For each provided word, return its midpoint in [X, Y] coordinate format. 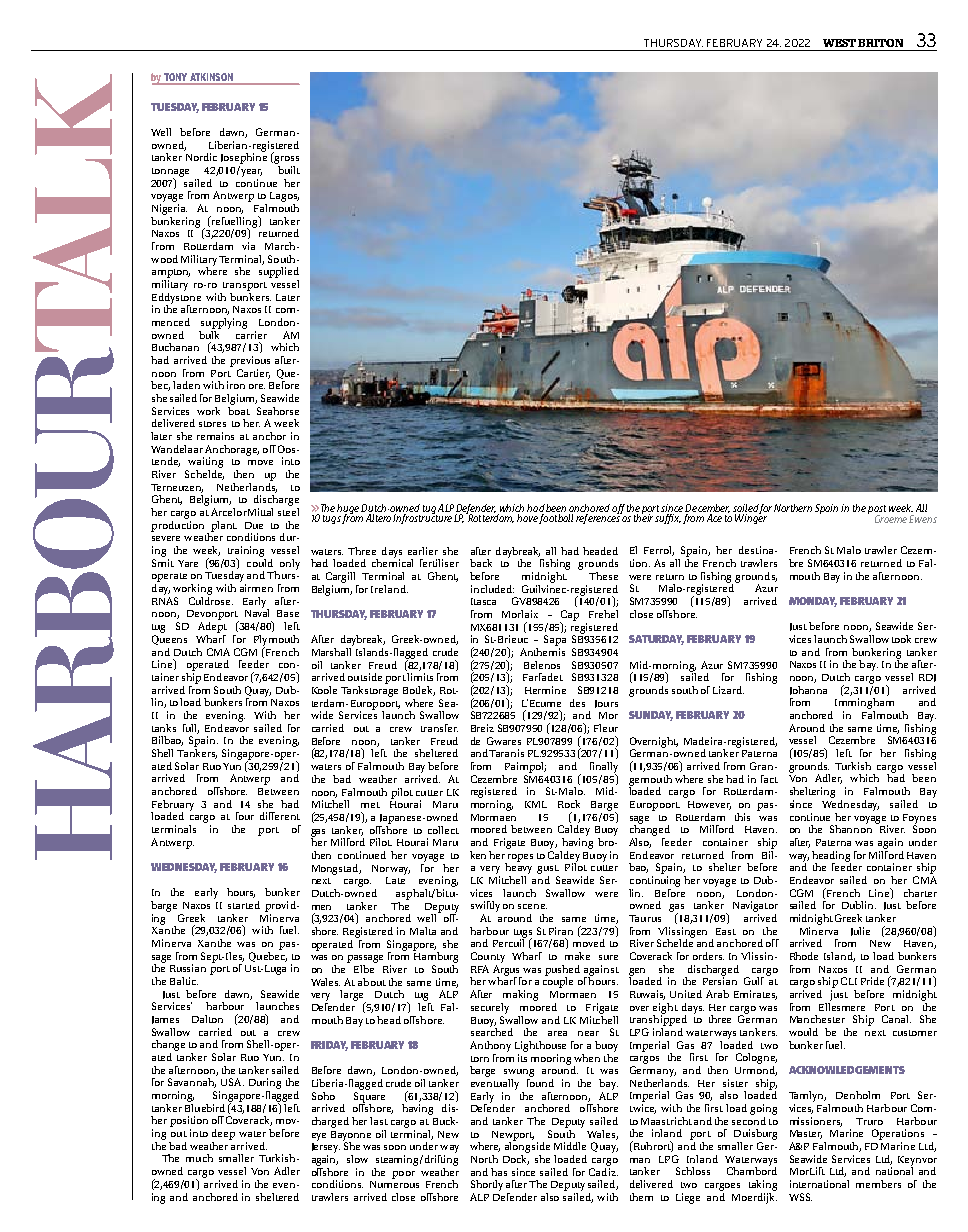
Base [288, 613]
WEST [839, 43]
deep [223, 1134]
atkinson [211, 77]
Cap [569, 616]
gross [286, 160]
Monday [813, 602]
